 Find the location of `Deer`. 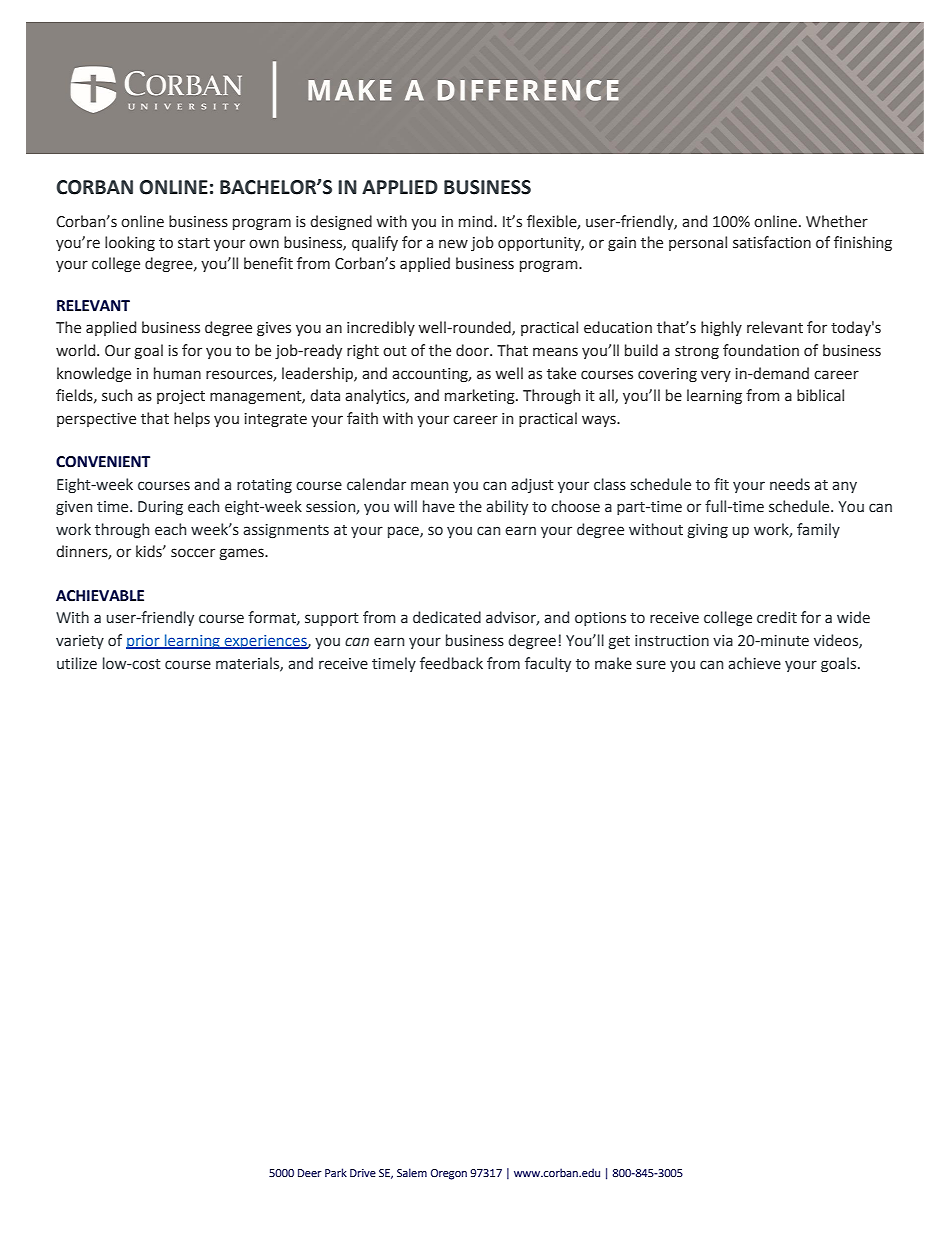

Deer is located at coordinates (310, 1173).
